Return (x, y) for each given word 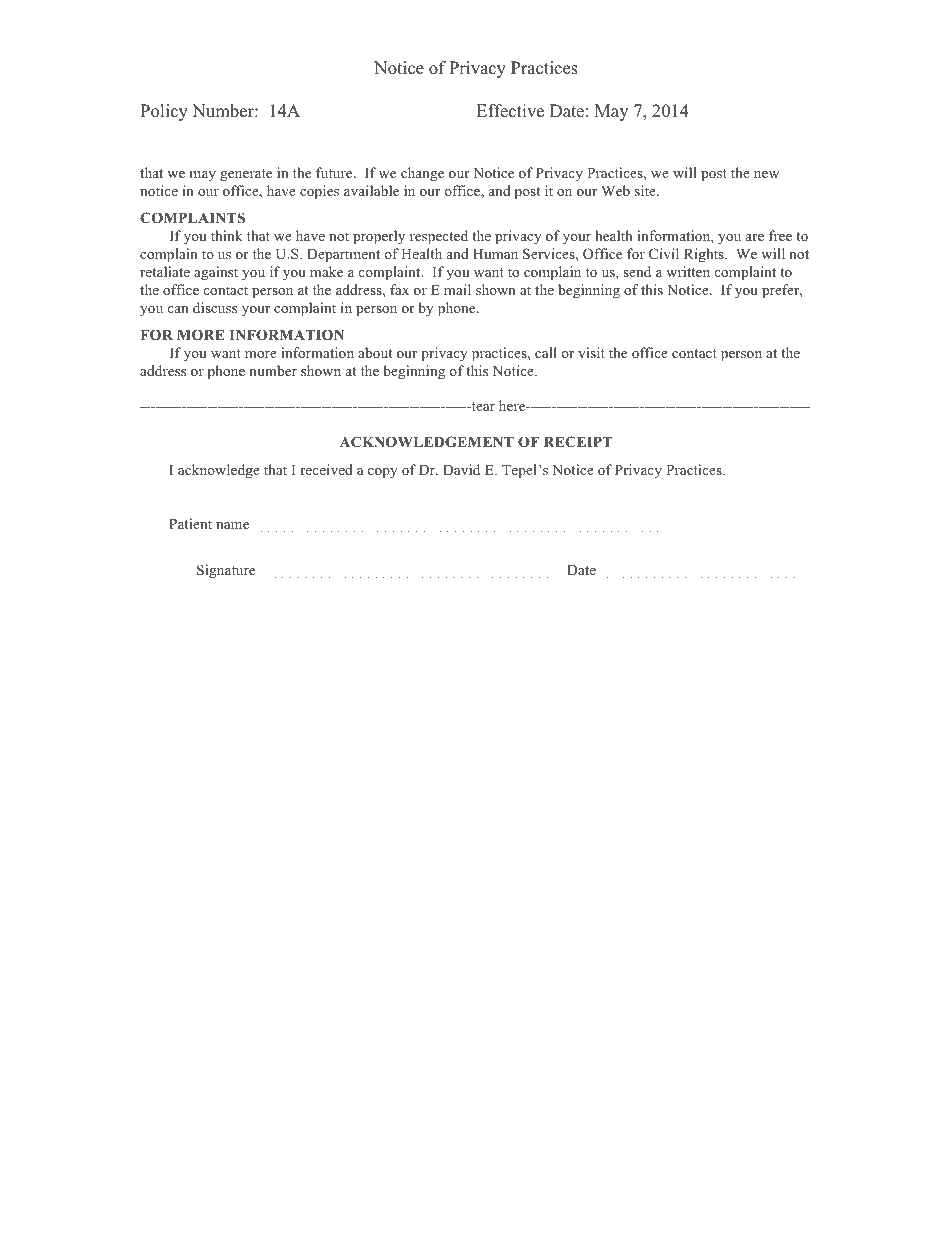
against (216, 273)
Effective (510, 111)
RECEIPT (578, 442)
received (326, 469)
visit (591, 352)
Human (495, 254)
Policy (164, 112)
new (766, 174)
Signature (226, 571)
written (688, 271)
